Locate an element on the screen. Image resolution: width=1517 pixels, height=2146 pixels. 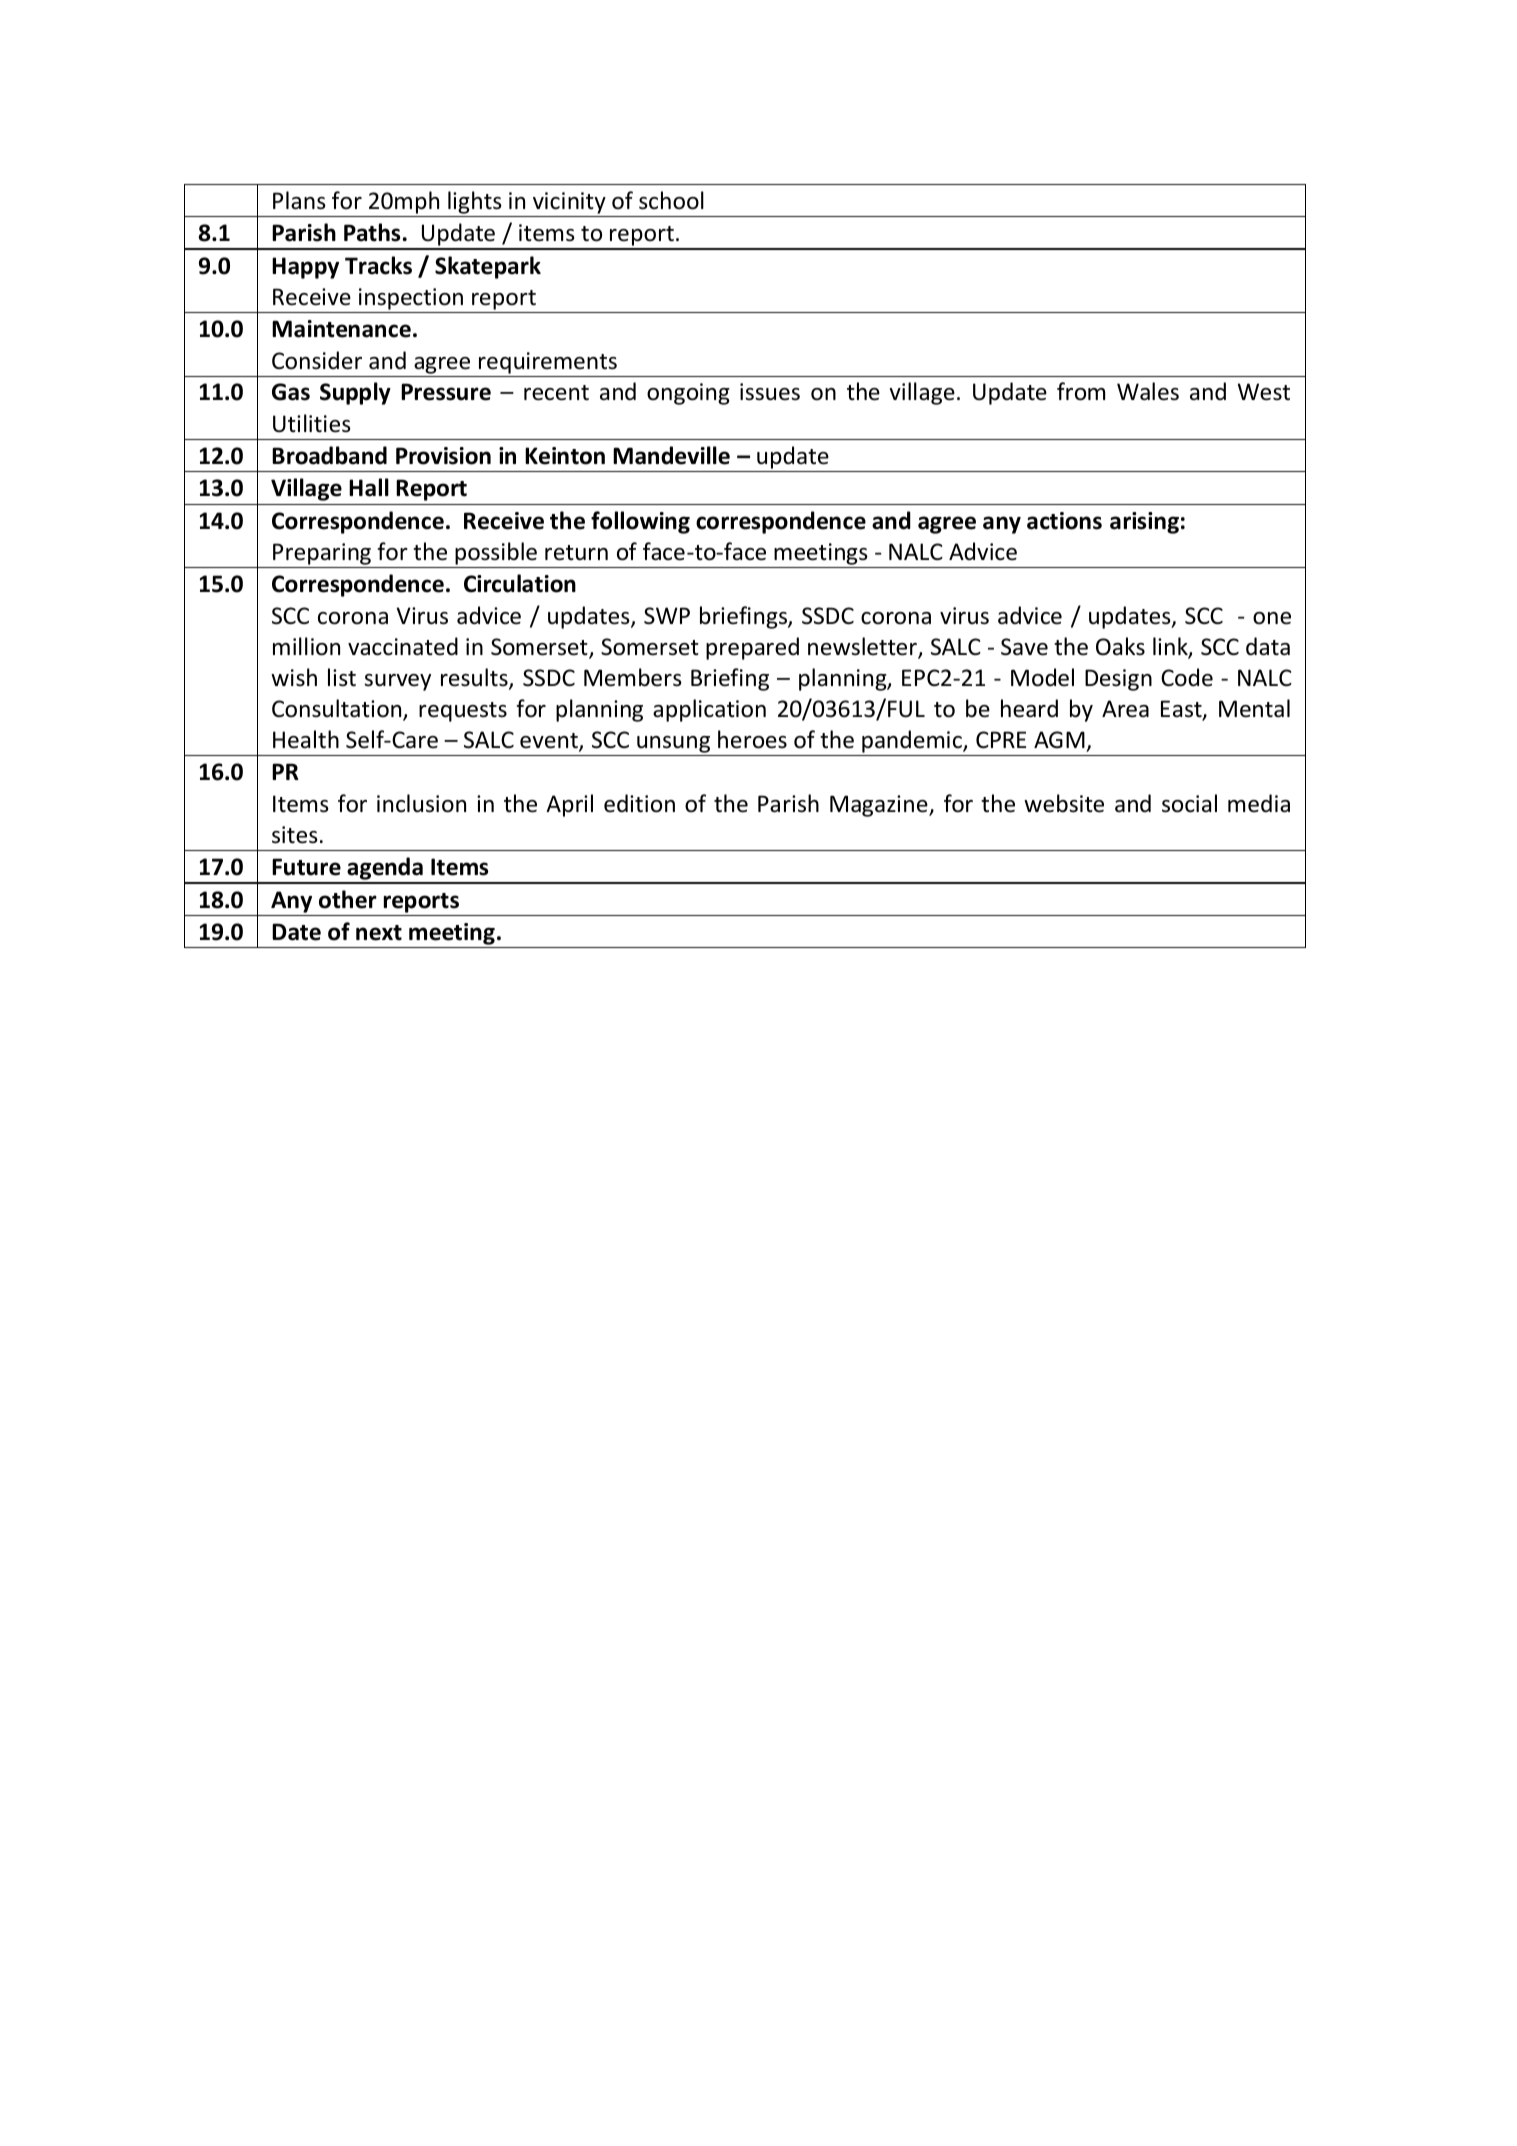
Provision is located at coordinates (443, 456).
